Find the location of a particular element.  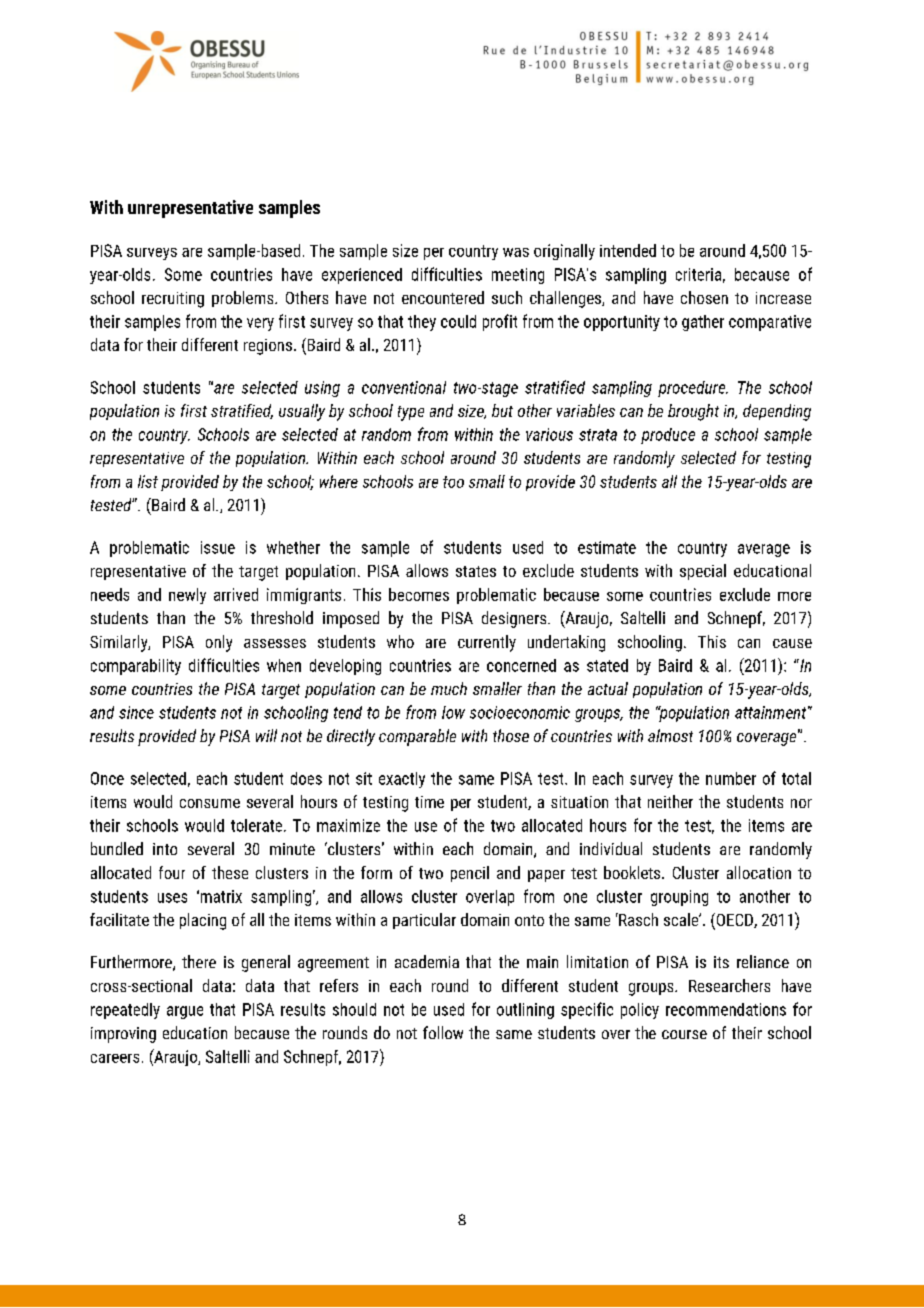

consume is located at coordinates (210, 803).
